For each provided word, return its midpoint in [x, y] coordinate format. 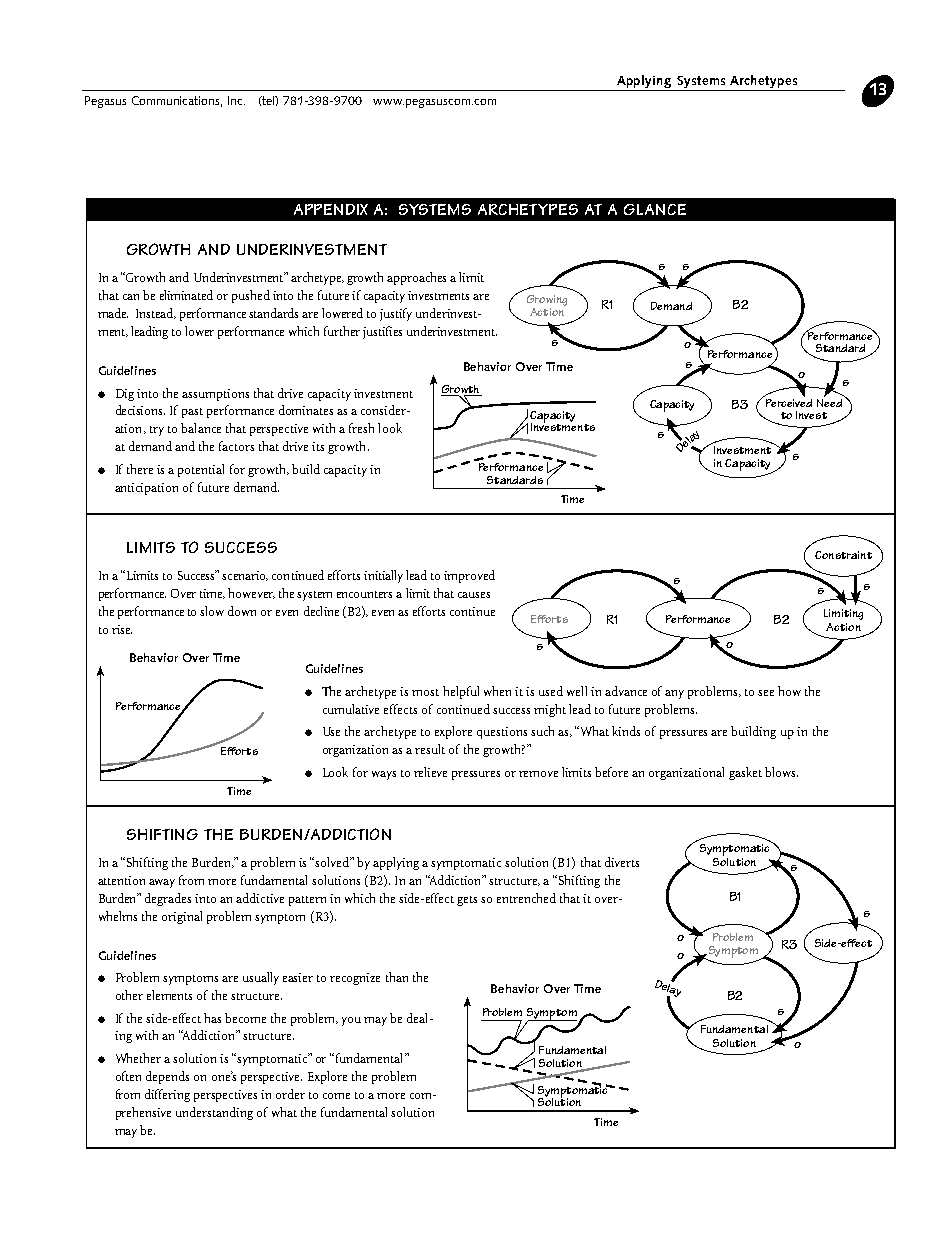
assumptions [215, 395]
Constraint [843, 555]
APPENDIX [331, 209]
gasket [745, 773]
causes [474, 595]
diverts [622, 862]
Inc [236, 100]
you [351, 1021]
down [242, 611]
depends [167, 1077]
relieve [430, 772]
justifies [382, 332]
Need [829, 401]
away [162, 883]
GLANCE [655, 209]
